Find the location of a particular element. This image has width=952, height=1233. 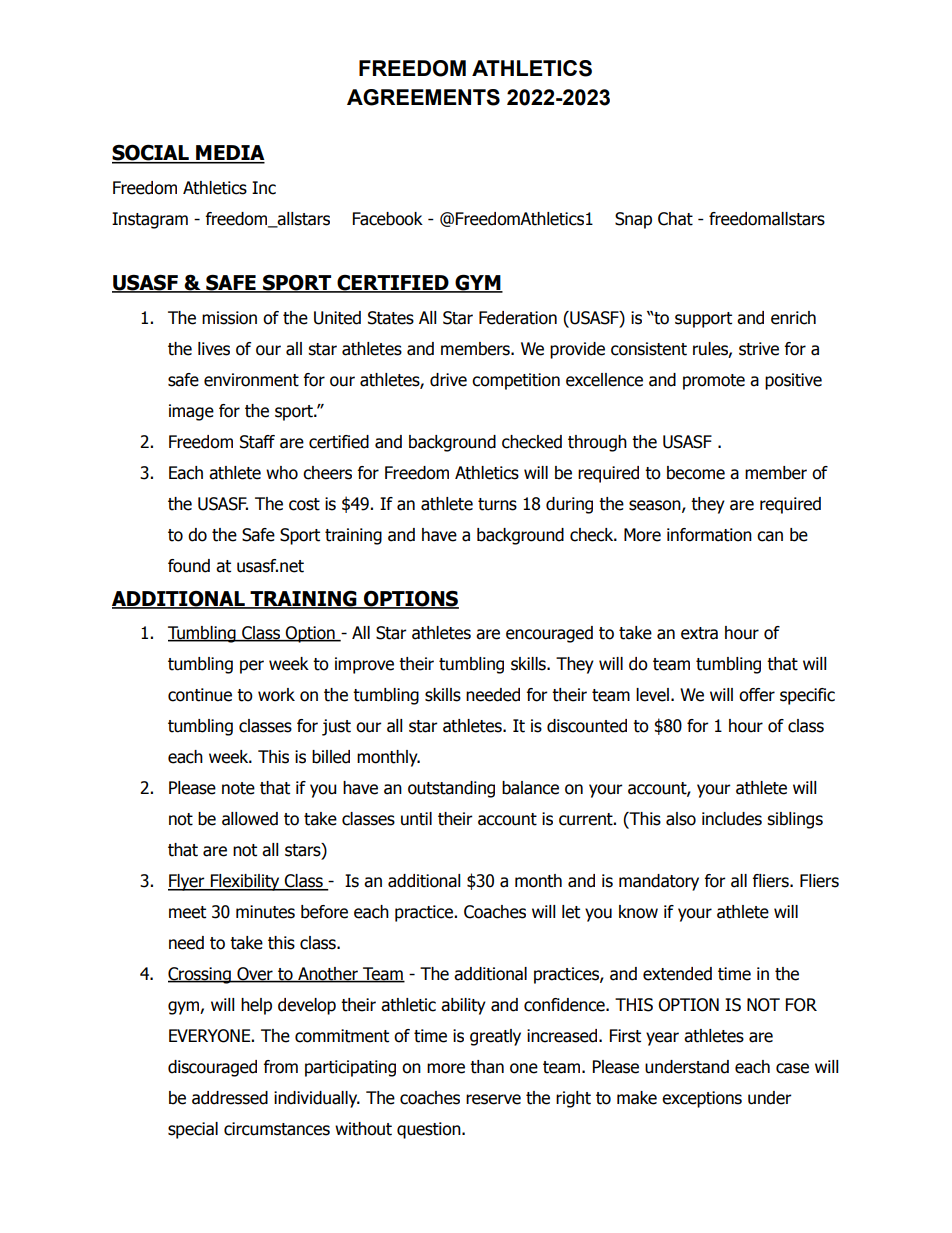

extra is located at coordinates (699, 633).
